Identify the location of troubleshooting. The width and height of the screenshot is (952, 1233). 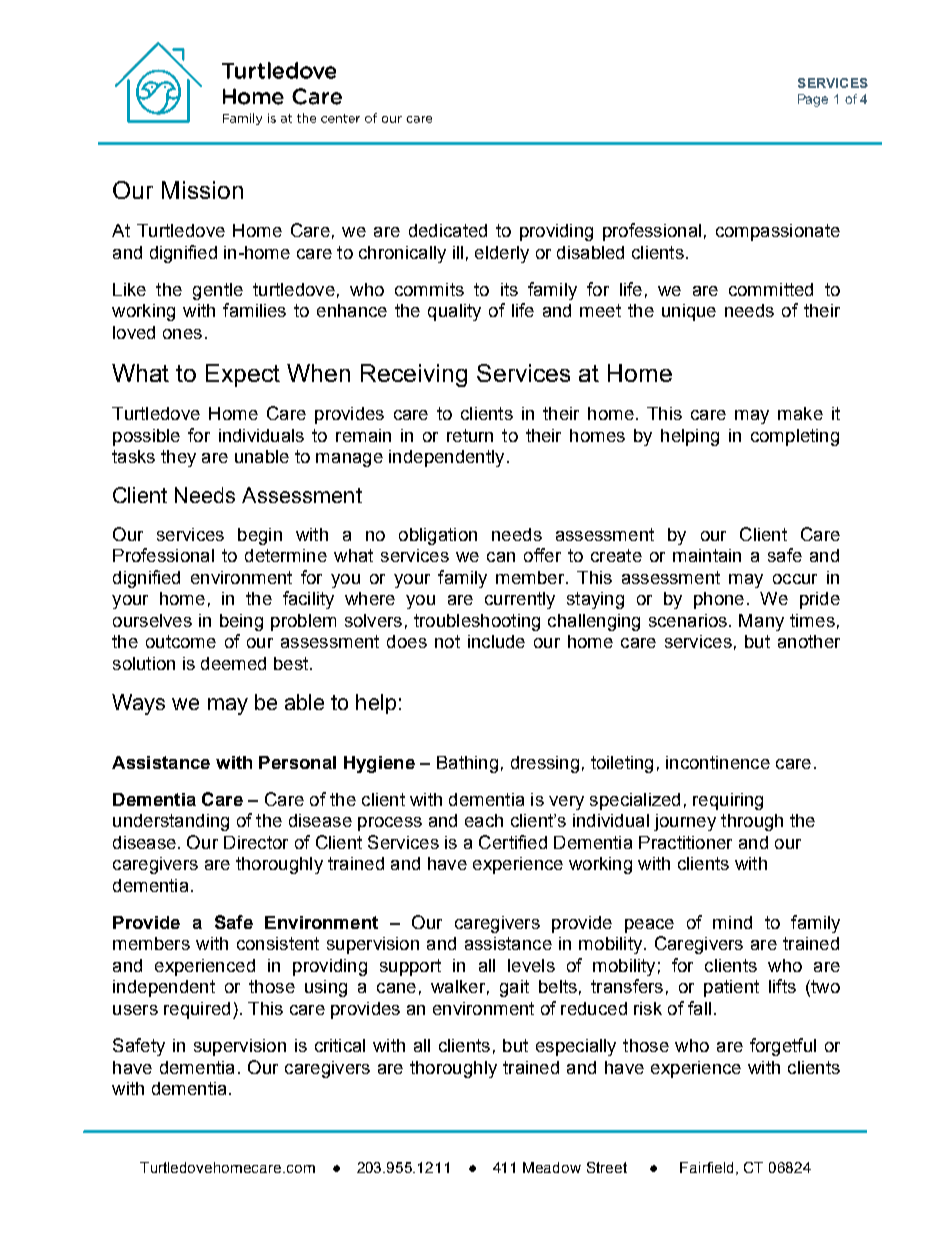
(477, 622).
